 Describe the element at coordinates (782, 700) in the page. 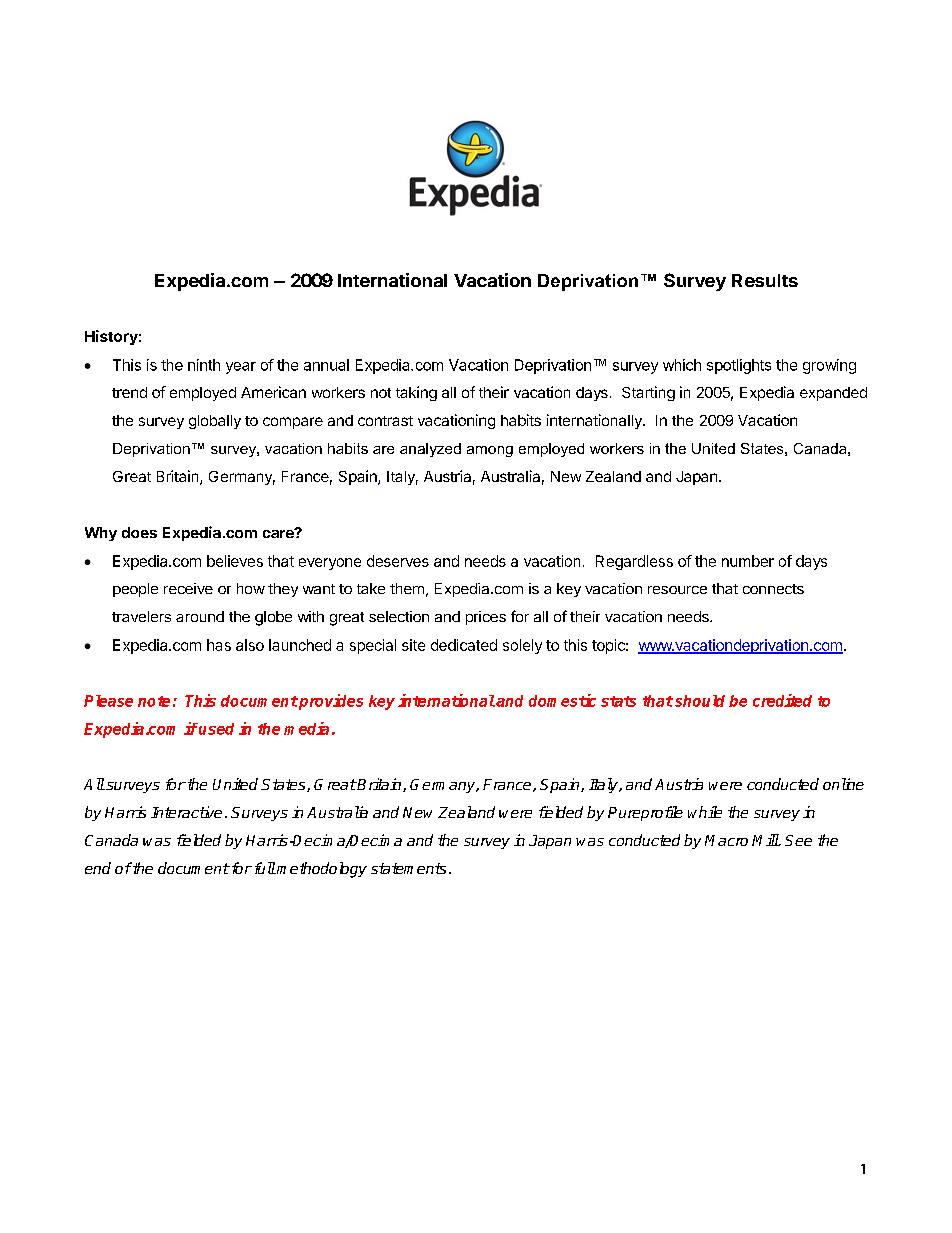

I see `credited` at that location.
